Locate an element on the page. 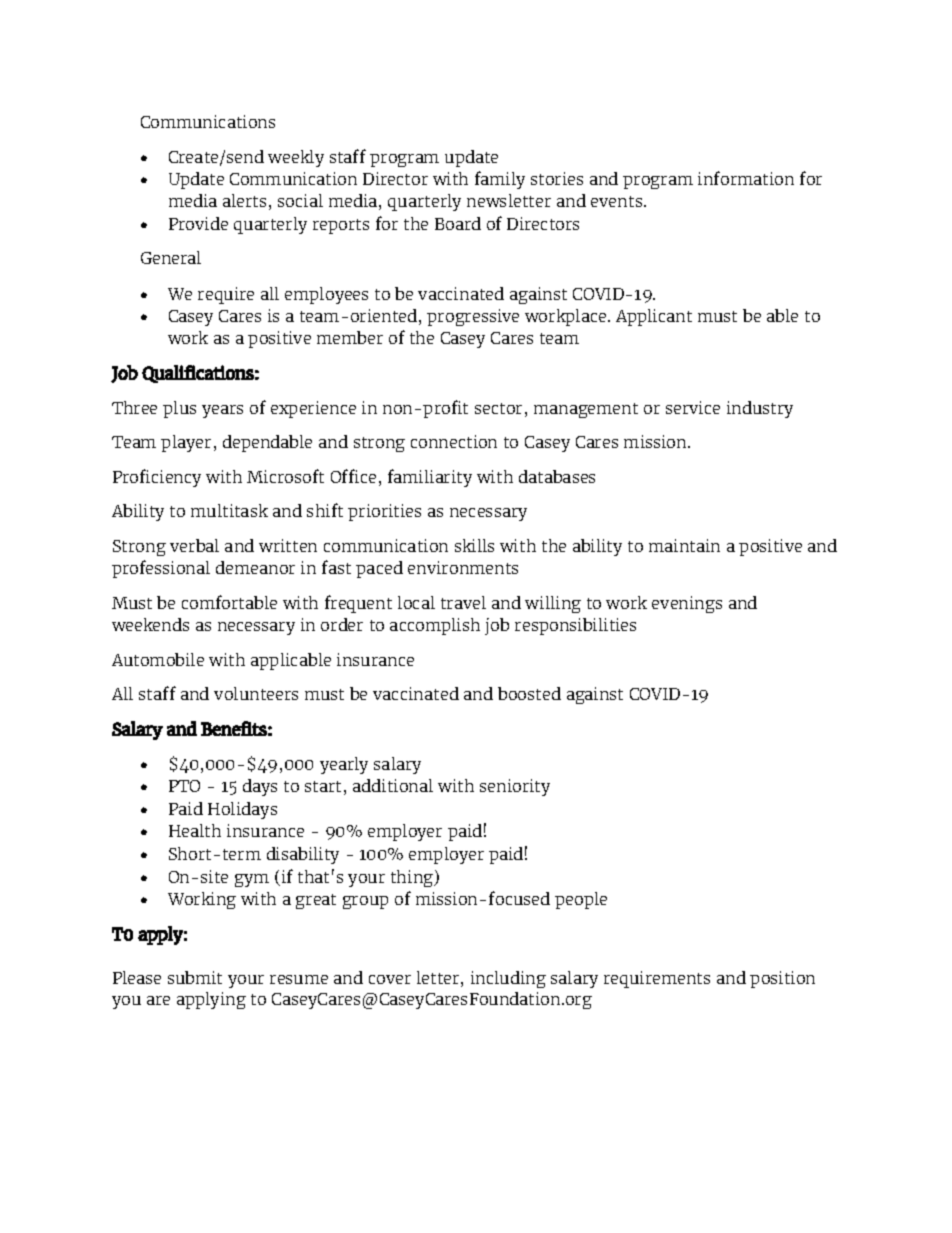 This image has width=952, height=1233. alerts is located at coordinates (244, 200).
